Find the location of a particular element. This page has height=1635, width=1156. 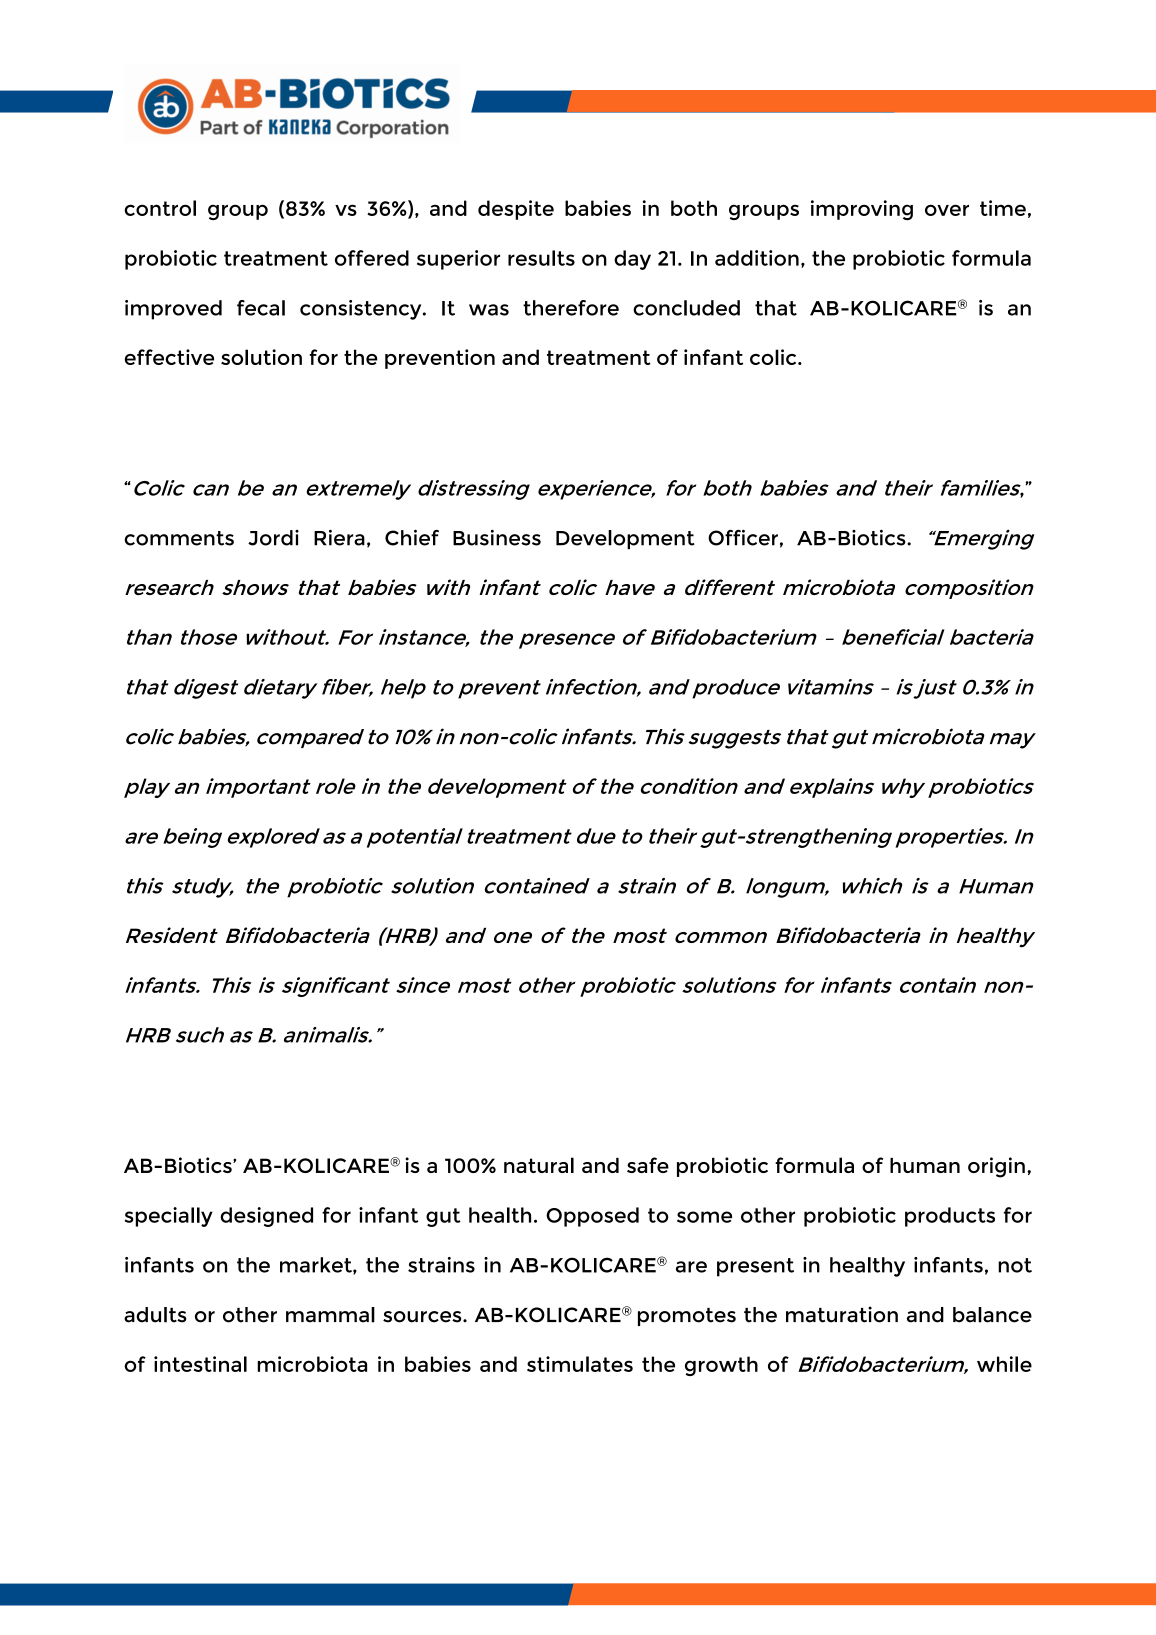

results is located at coordinates (541, 258).
